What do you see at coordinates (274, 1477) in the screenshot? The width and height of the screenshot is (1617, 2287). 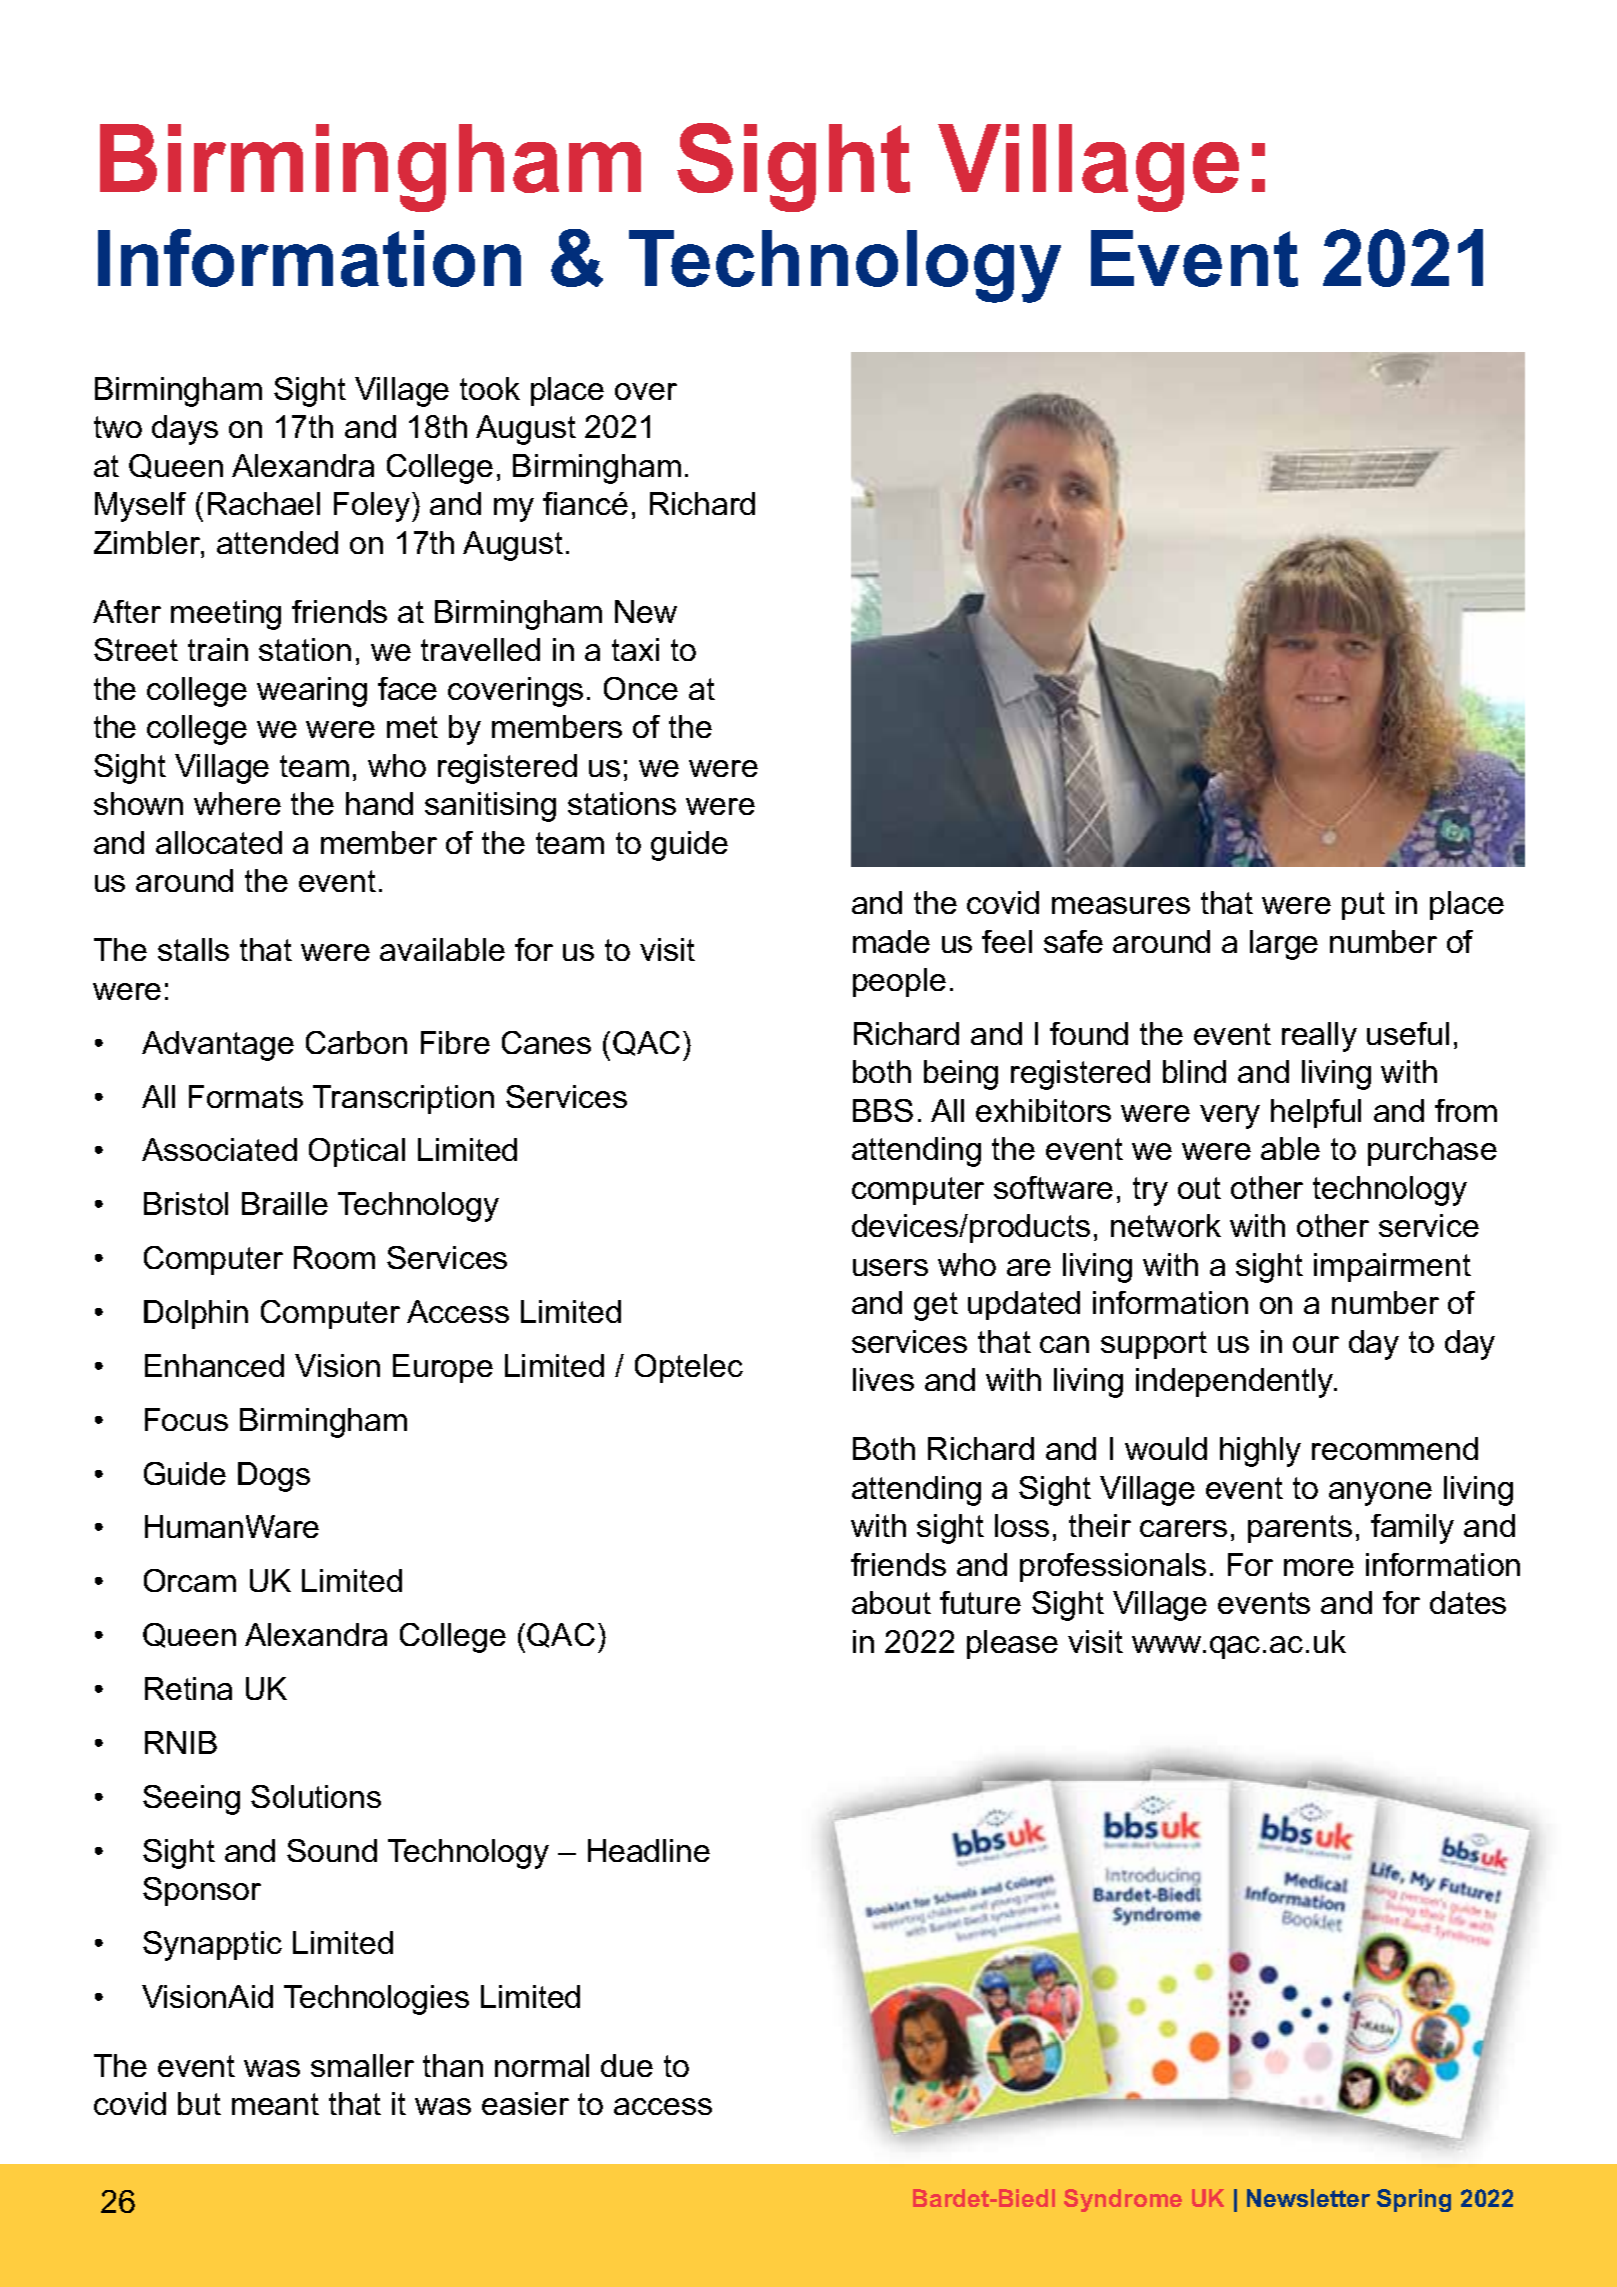 I see `Dogs` at bounding box center [274, 1477].
